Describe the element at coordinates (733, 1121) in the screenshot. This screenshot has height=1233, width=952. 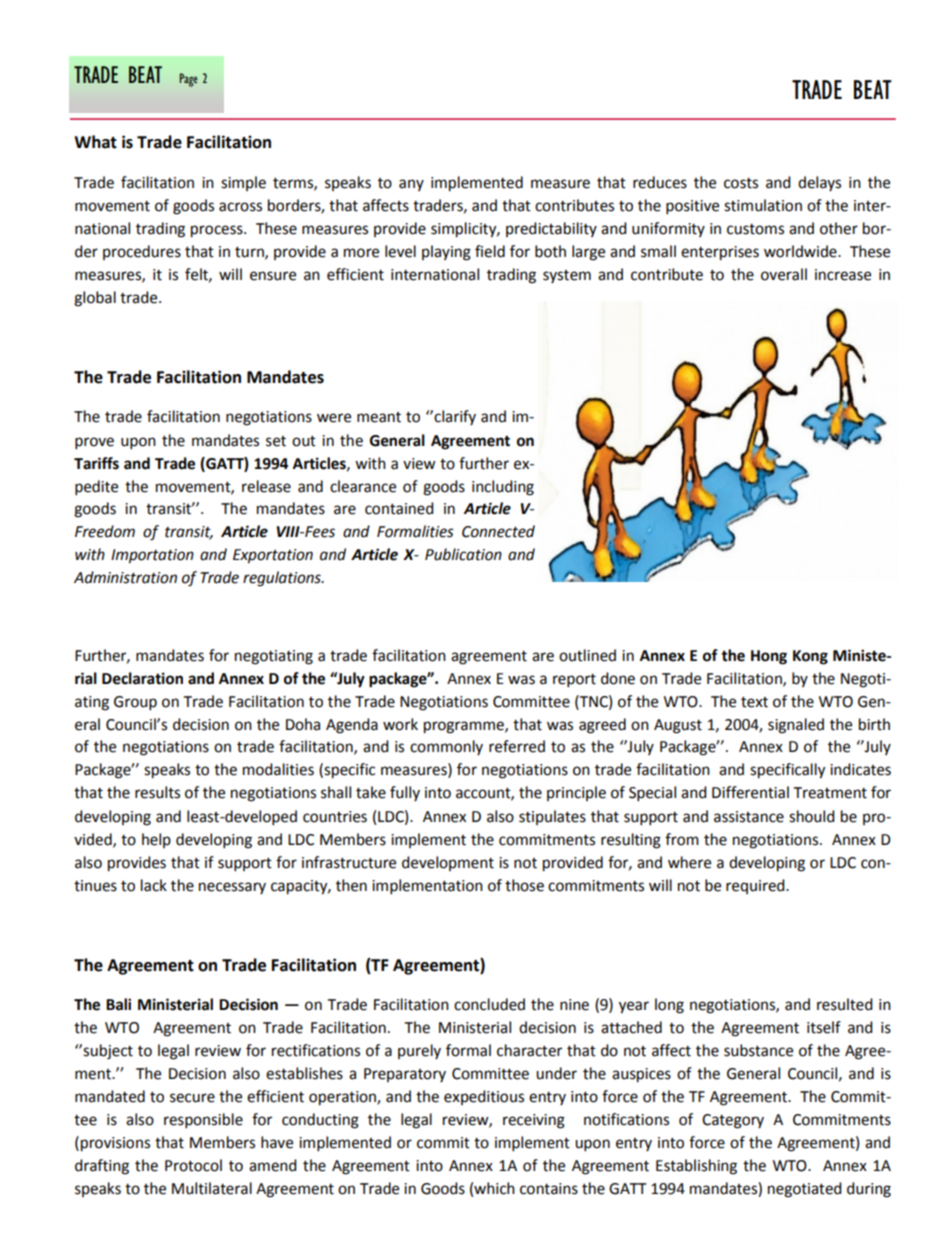
I see `Category` at that location.
